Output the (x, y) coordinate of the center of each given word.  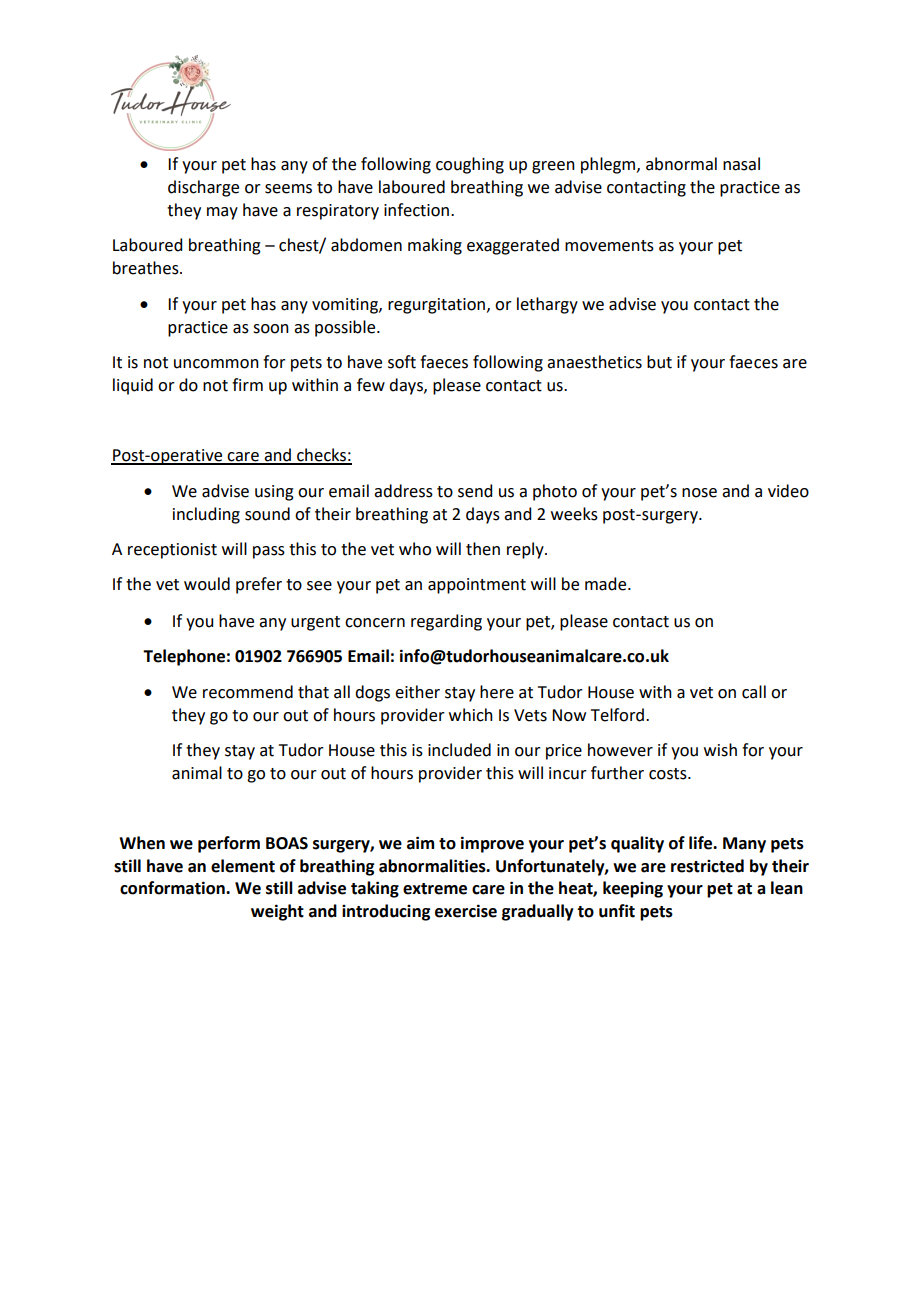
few (371, 385)
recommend (248, 692)
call (754, 692)
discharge (203, 188)
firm (247, 384)
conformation (173, 888)
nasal (741, 164)
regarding (446, 622)
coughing (470, 165)
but (659, 362)
